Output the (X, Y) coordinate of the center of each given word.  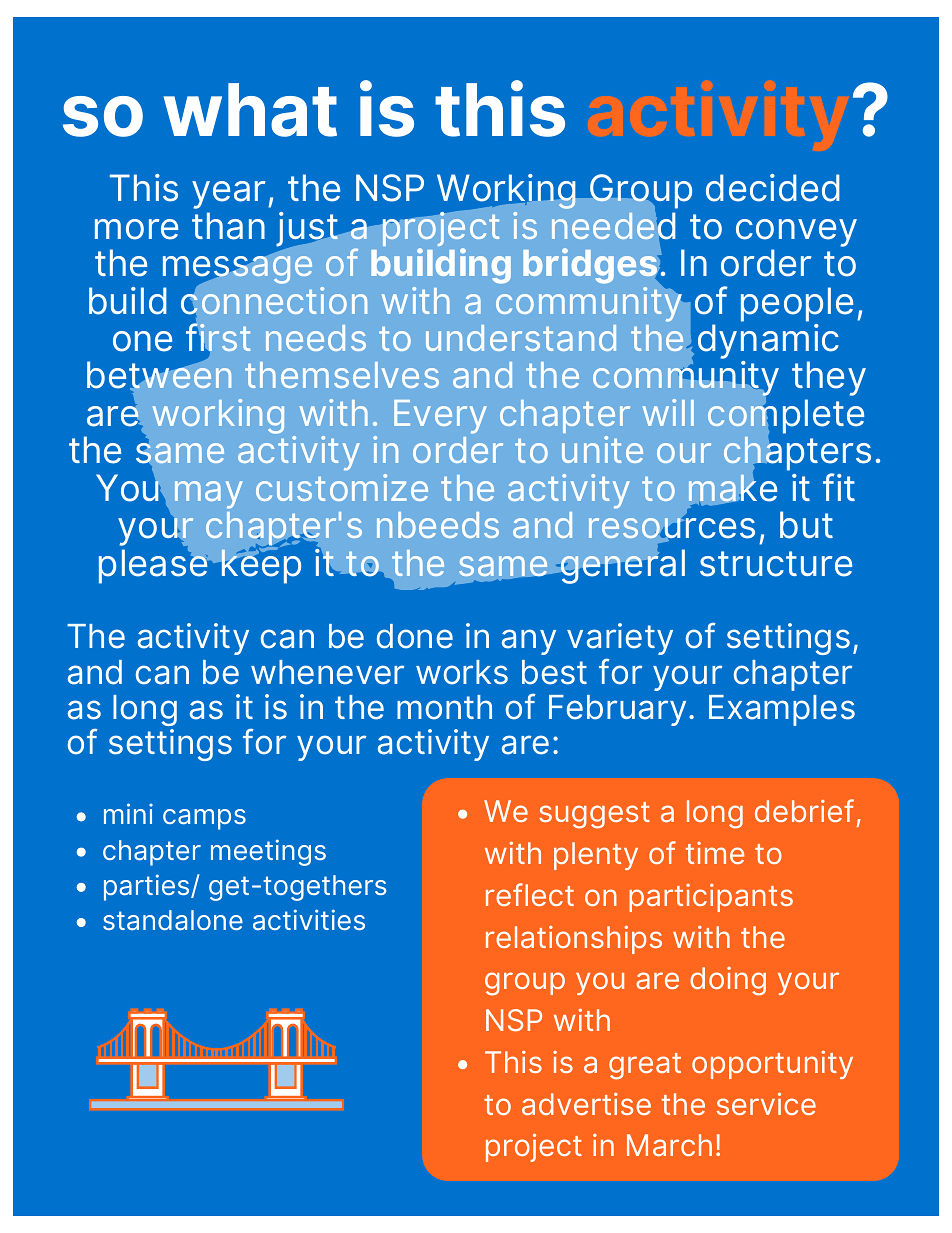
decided (773, 188)
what (250, 110)
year (230, 195)
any (529, 642)
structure (776, 564)
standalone (173, 920)
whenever (327, 672)
